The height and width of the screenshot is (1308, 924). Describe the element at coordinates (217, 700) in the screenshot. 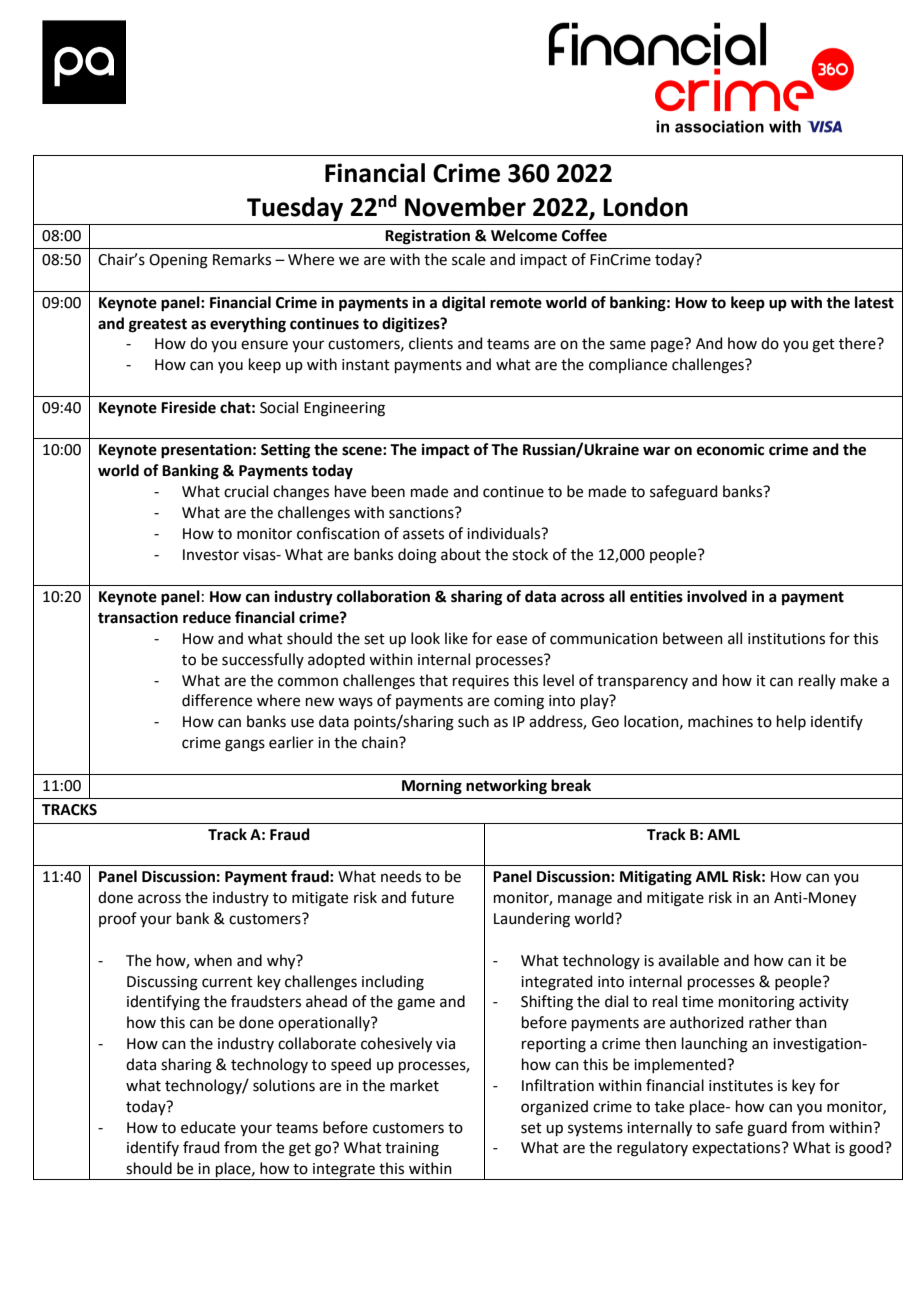

I see `difference` at that location.
